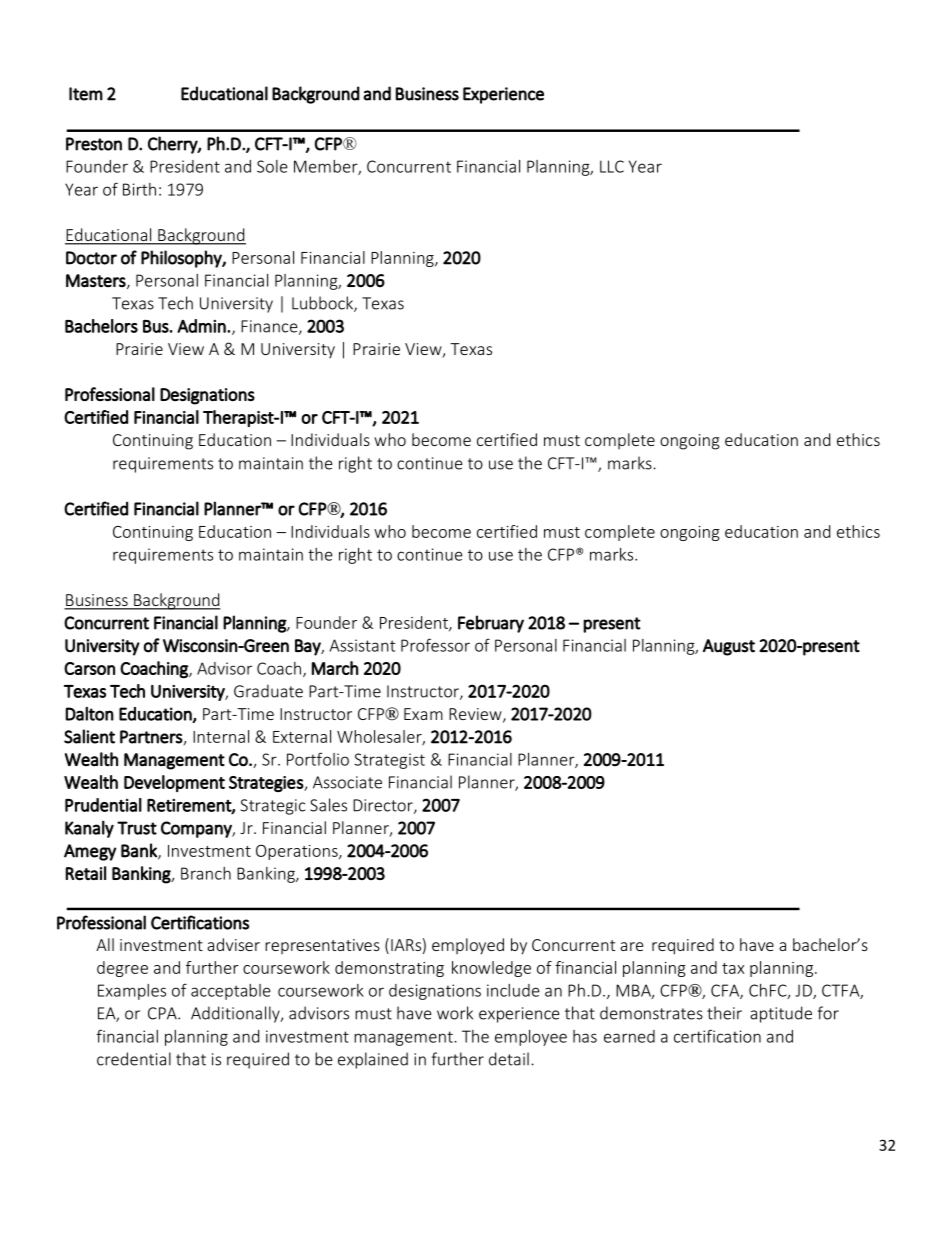  I want to click on LLC, so click(612, 166).
